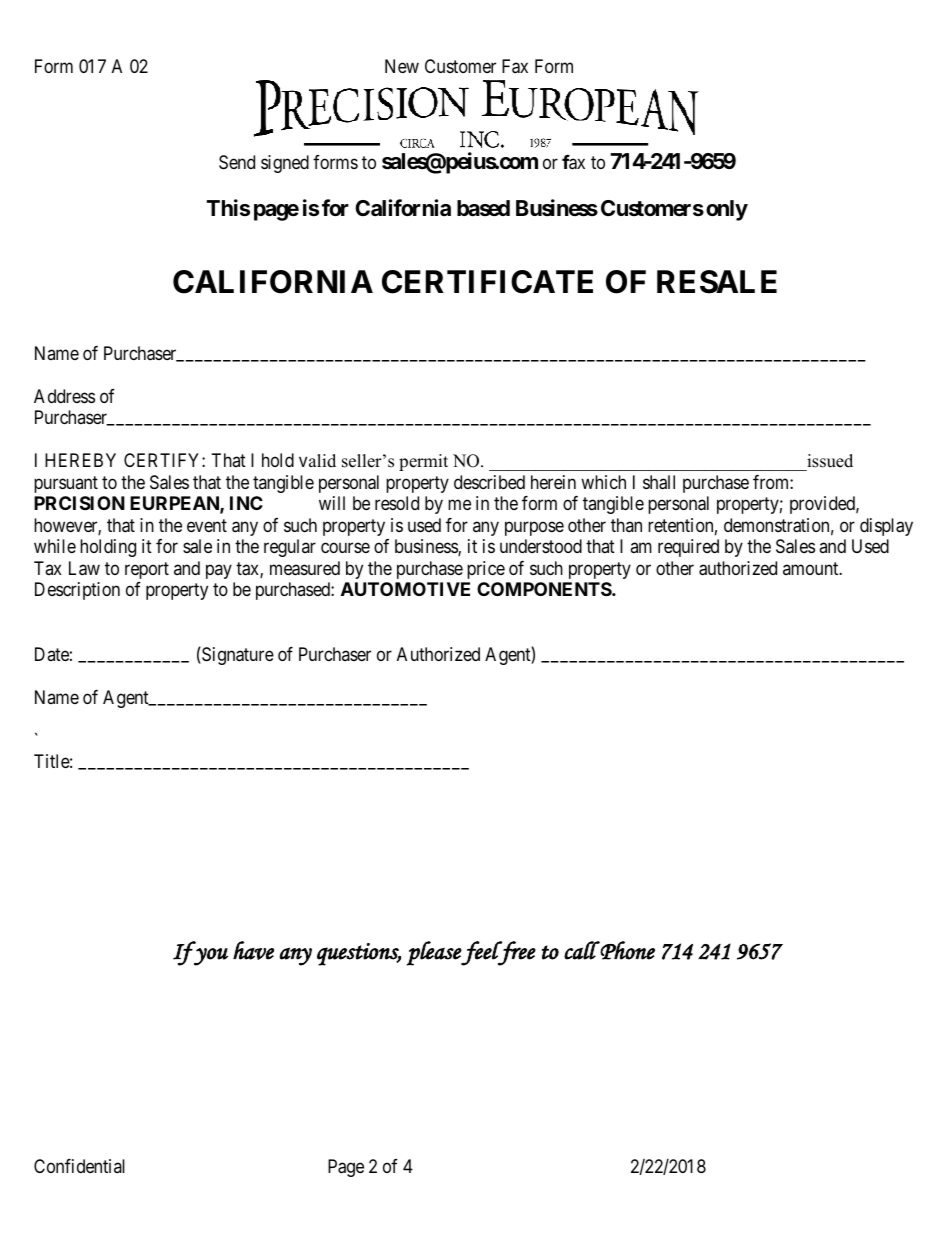 Image resolution: width=952 pixels, height=1233 pixels. What do you see at coordinates (487, 282) in the page?
I see `CERTIFICATE` at bounding box center [487, 282].
